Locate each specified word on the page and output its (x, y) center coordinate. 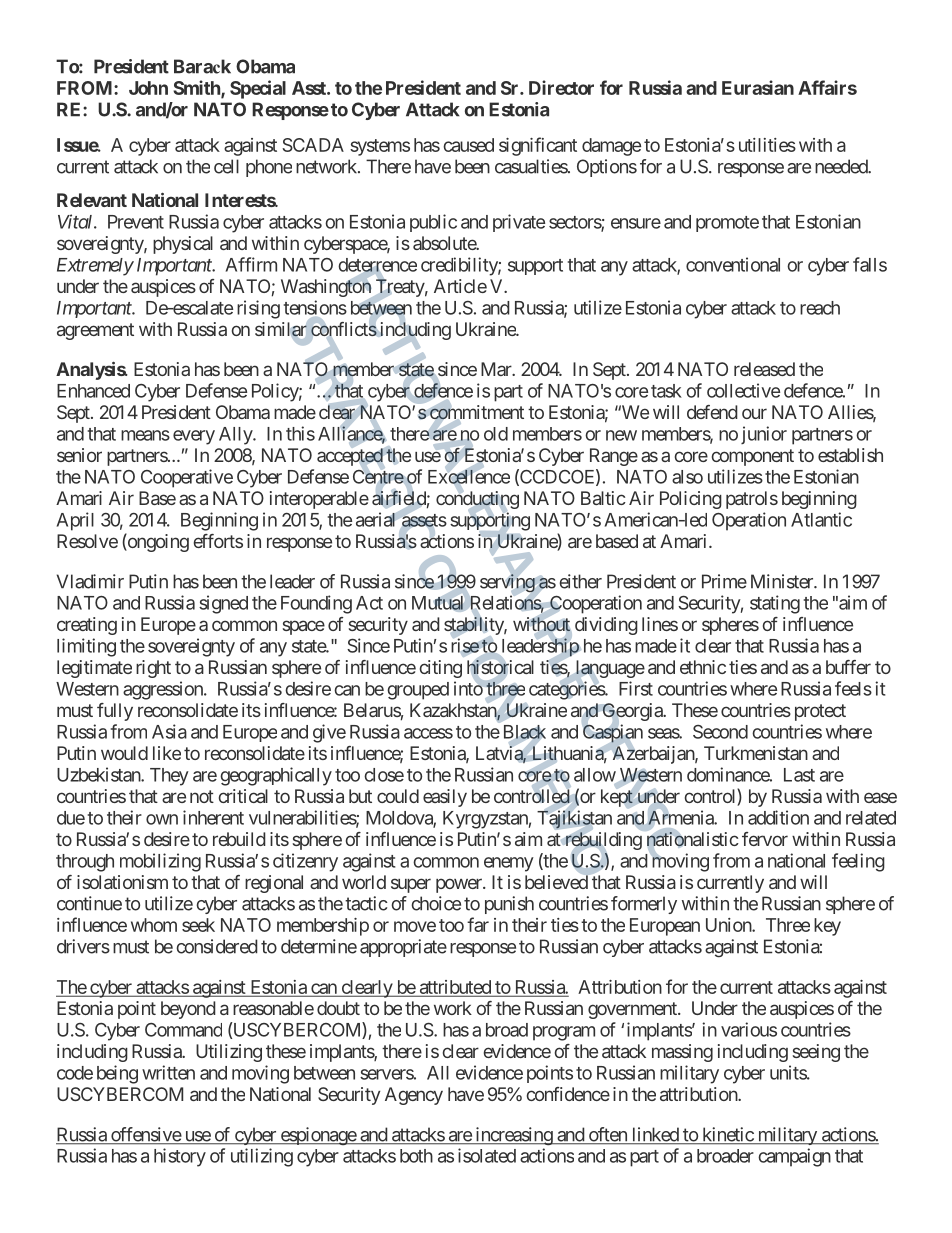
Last (799, 775)
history (180, 1157)
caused (468, 145)
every (194, 437)
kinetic (727, 1135)
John (148, 88)
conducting (477, 500)
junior (764, 435)
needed (842, 166)
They (169, 777)
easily (445, 798)
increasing (513, 1136)
